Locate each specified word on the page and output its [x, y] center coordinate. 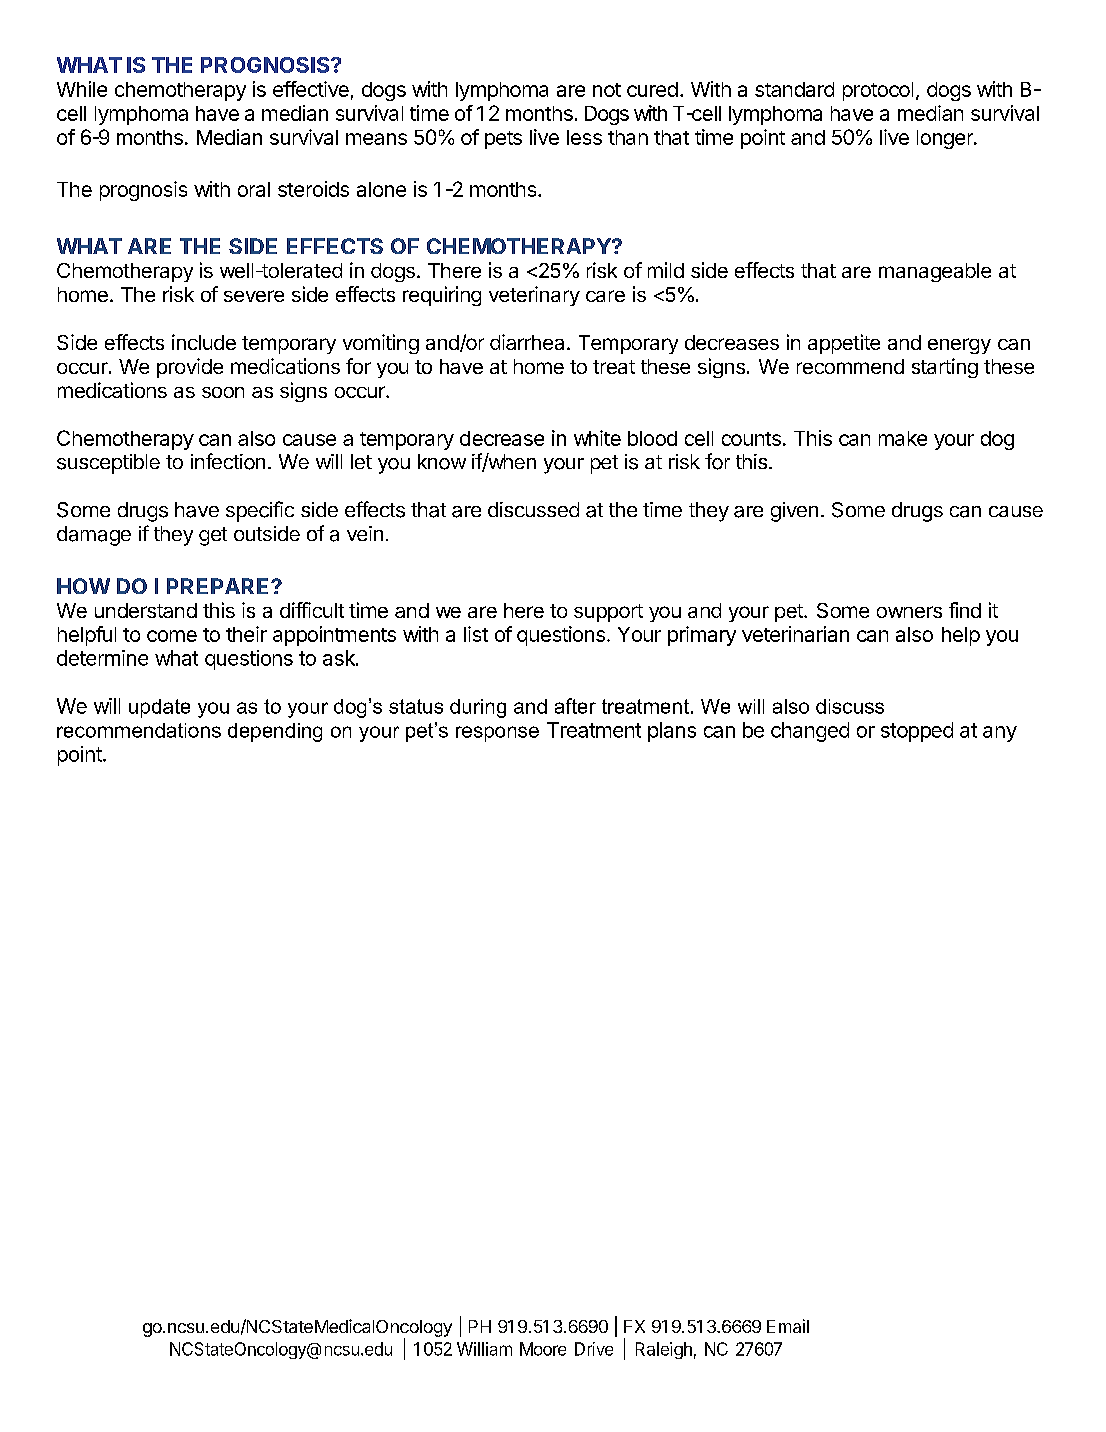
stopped [917, 732]
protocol [878, 91]
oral [254, 189]
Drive [594, 1349]
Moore [543, 1349]
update [159, 708]
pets [503, 140]
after [575, 706]
